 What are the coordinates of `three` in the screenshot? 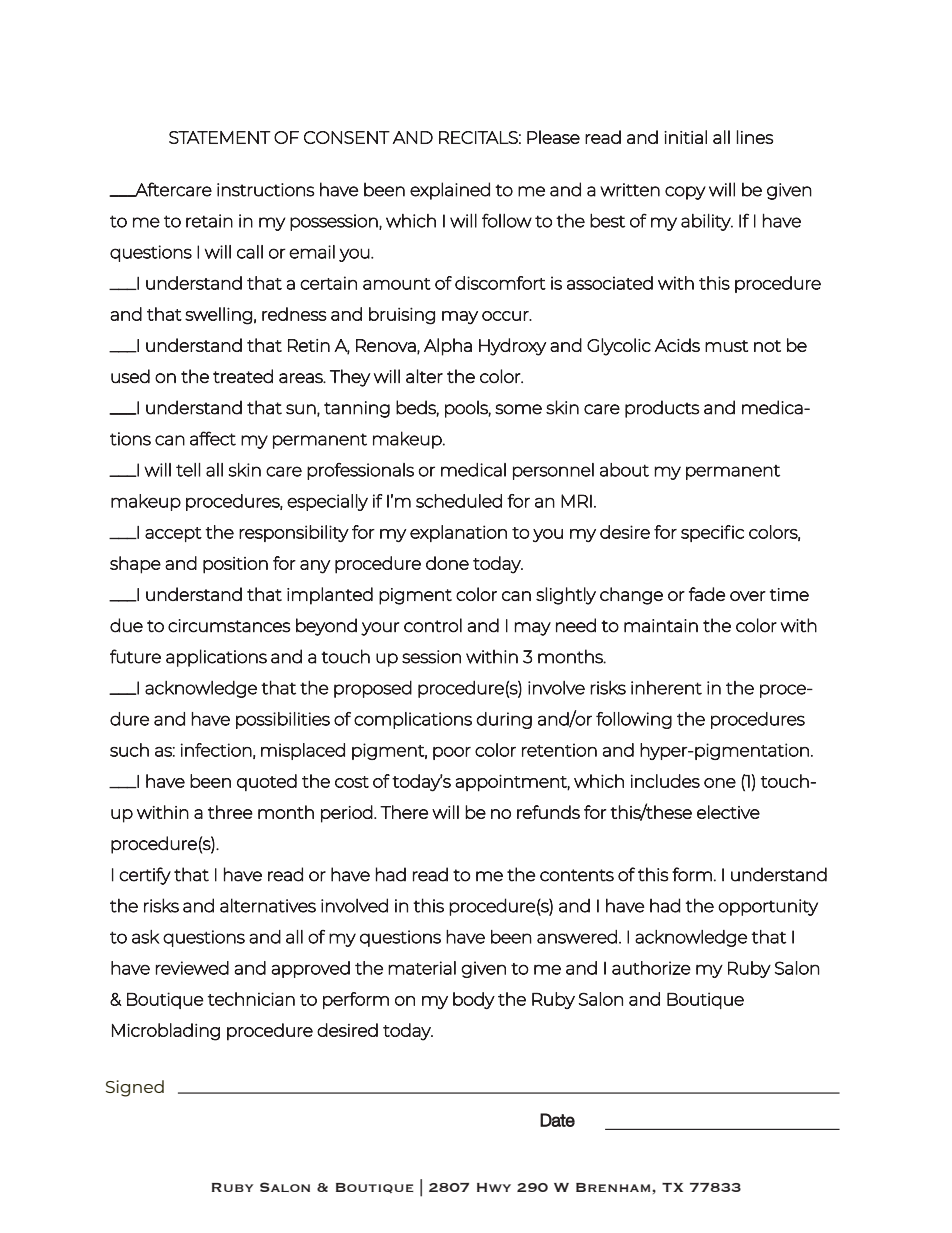 It's located at (230, 812).
